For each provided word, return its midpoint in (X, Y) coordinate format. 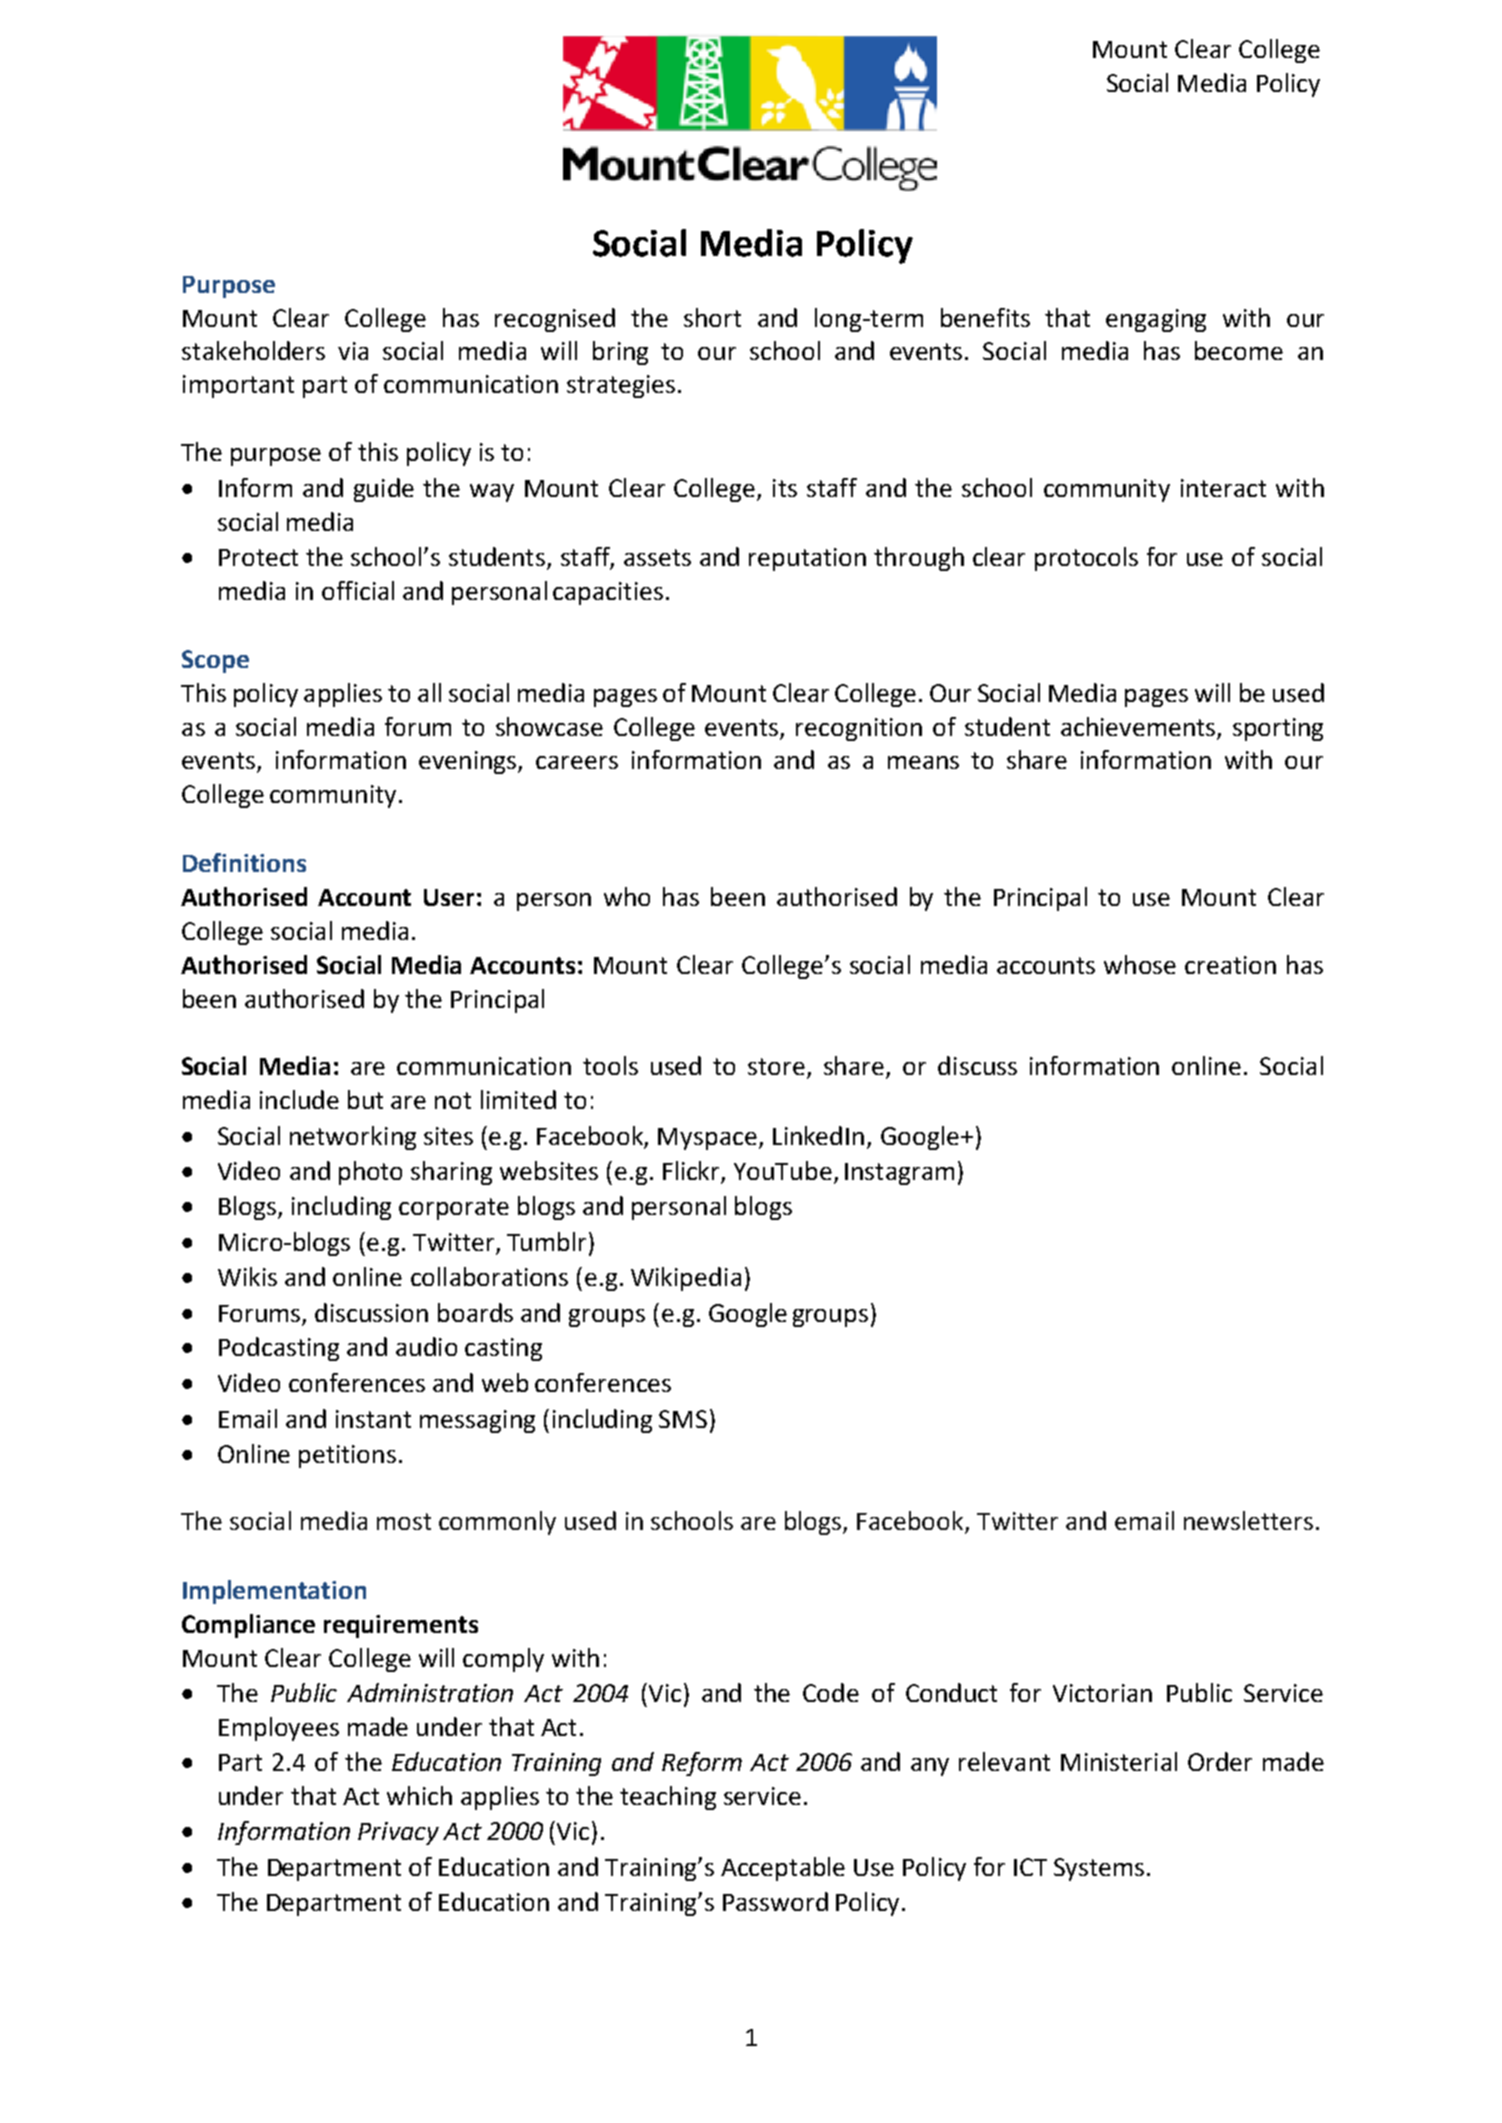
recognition (859, 729)
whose (1140, 964)
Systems (1099, 1869)
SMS (683, 1419)
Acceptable (783, 1869)
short (712, 317)
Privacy (398, 1833)
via (353, 351)
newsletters (1248, 1520)
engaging (1156, 320)
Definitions (244, 862)
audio (426, 1346)
